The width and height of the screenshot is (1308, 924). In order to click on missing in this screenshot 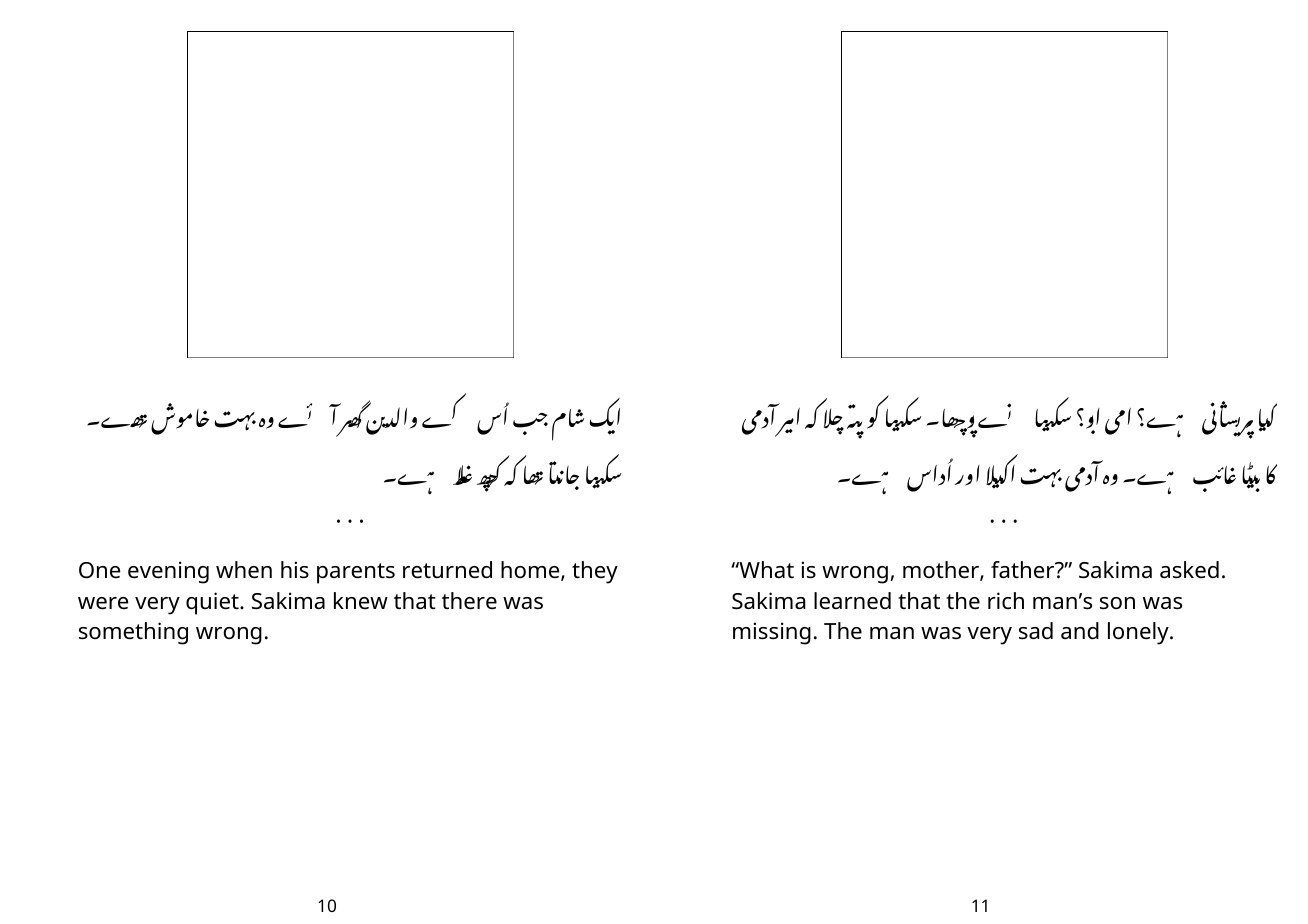, I will do `click(772, 633)`.
